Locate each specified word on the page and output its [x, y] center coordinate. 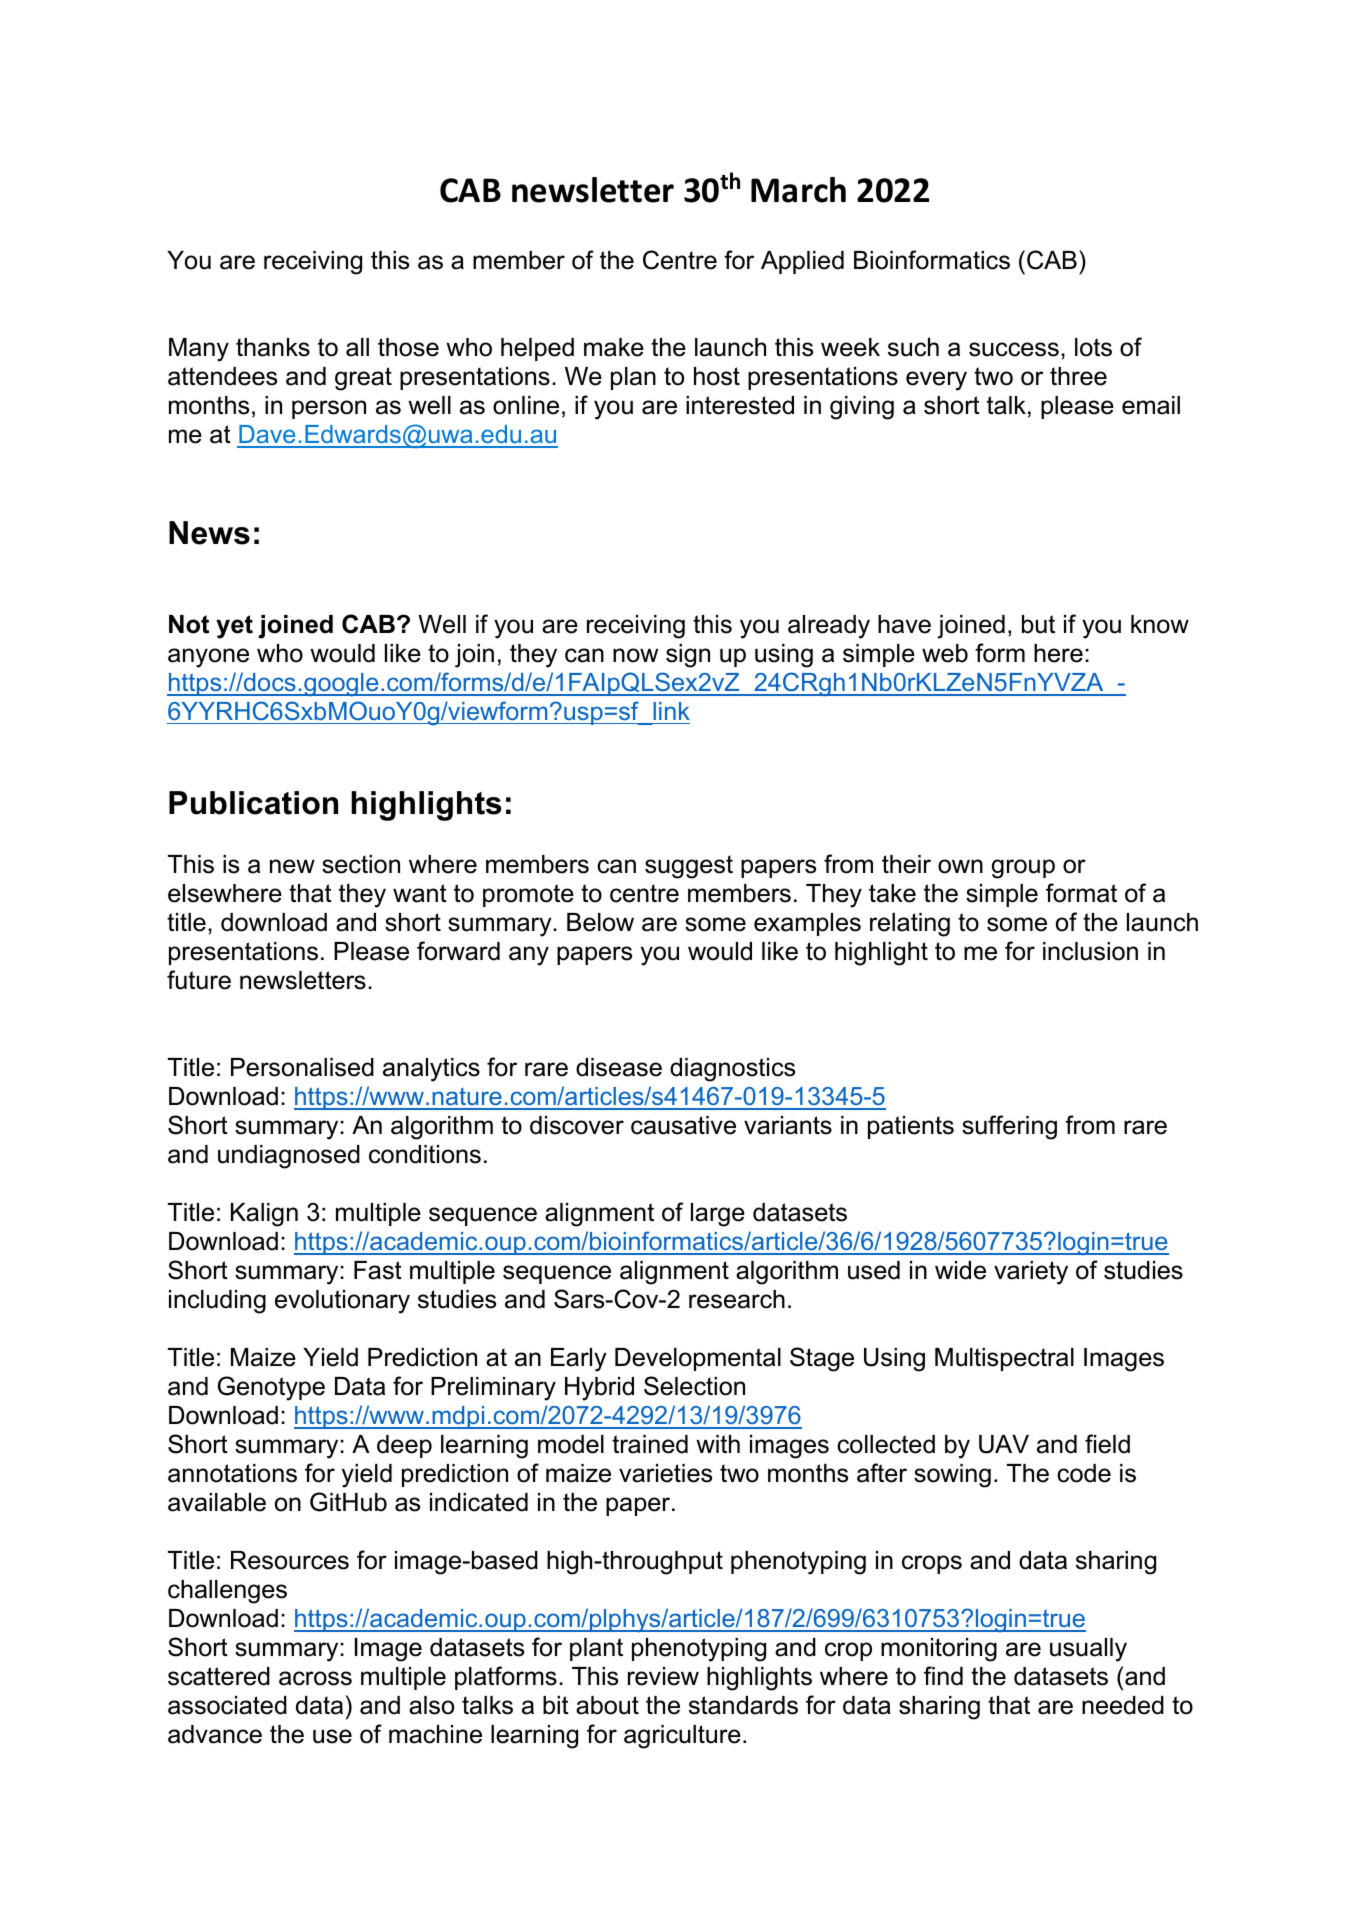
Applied [802, 262]
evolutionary [342, 1302]
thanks [273, 347]
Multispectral [1004, 1359]
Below [600, 922]
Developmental [698, 1359]
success [1014, 349]
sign [688, 656]
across [315, 1678]
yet [234, 627]
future [199, 980]
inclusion [1090, 951]
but [1038, 624]
